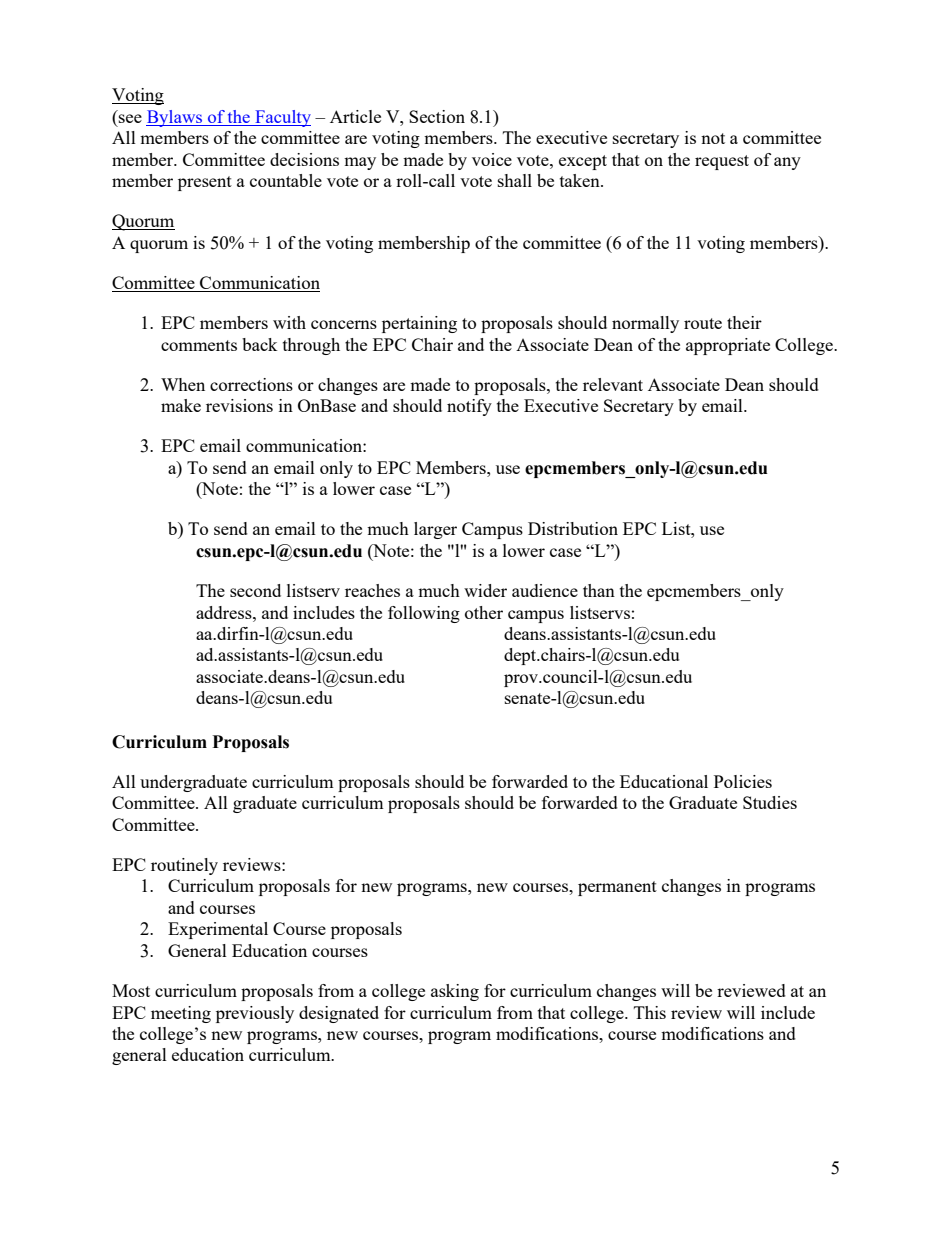 Image resolution: width=952 pixels, height=1234 pixels. What do you see at coordinates (599, 590) in the document?
I see `than` at bounding box center [599, 590].
